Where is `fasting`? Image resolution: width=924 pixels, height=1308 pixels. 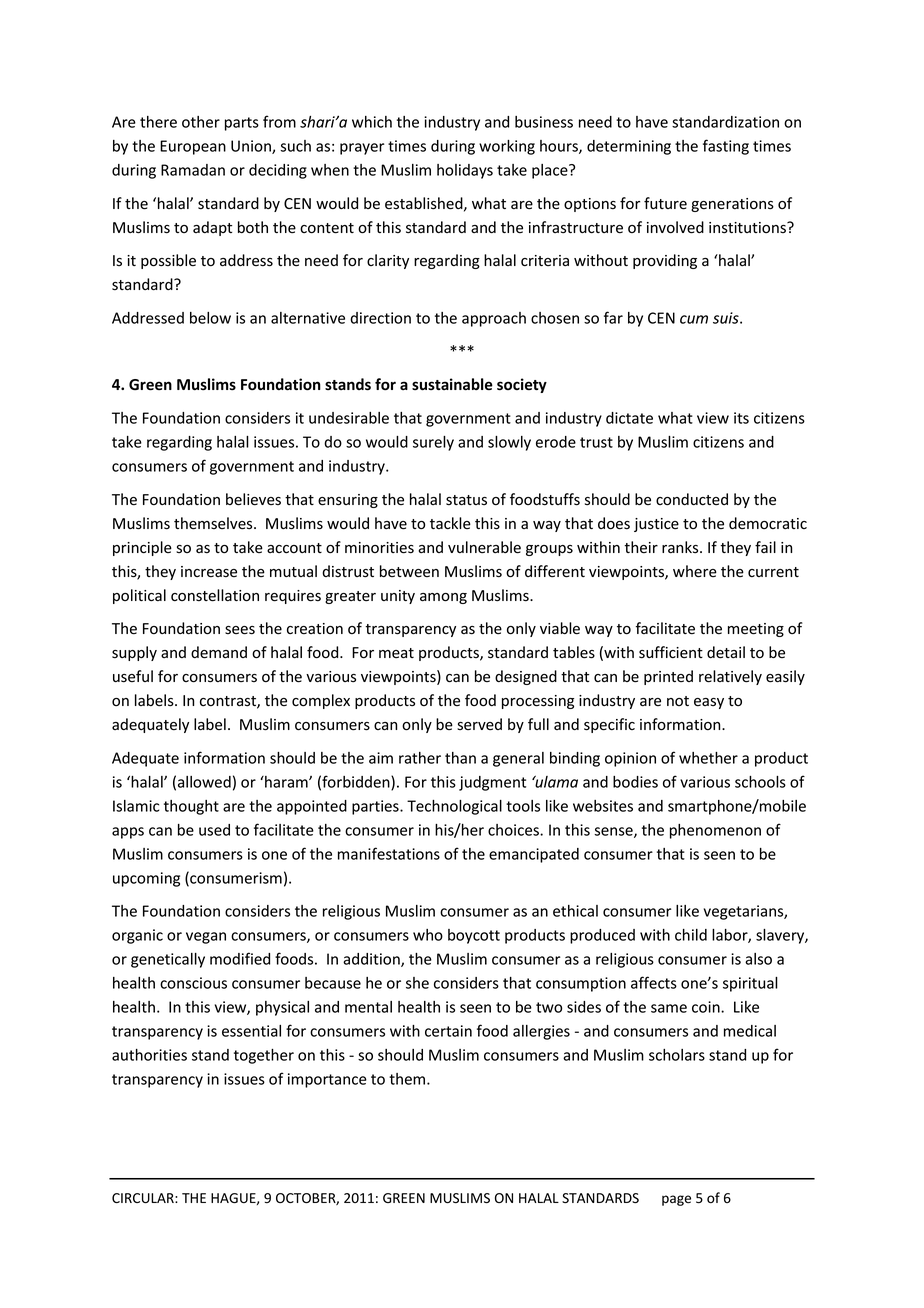 fasting is located at coordinates (726, 147).
